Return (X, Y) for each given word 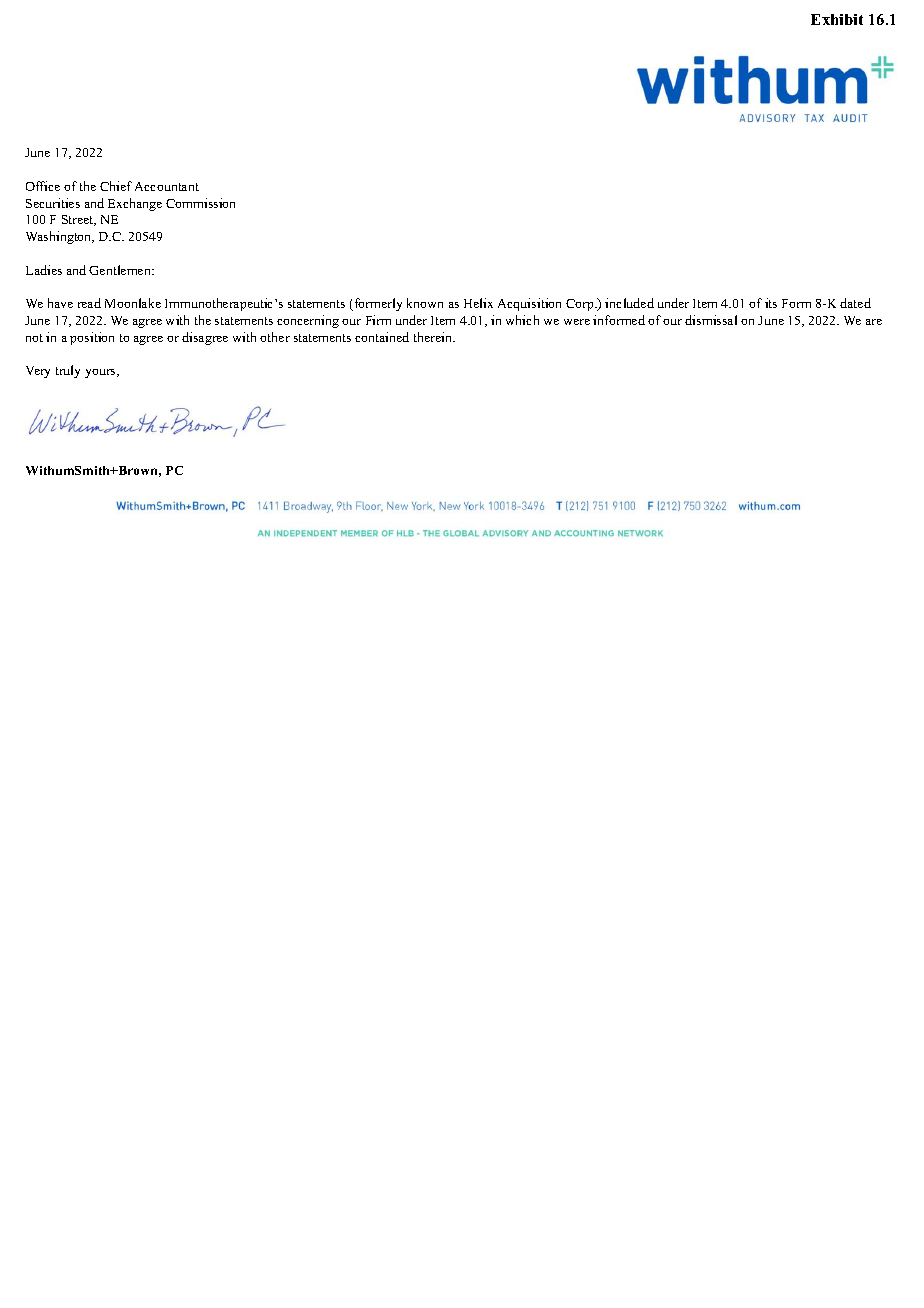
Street (79, 220)
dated (855, 303)
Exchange (135, 204)
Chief (116, 186)
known (425, 303)
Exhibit (837, 19)
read (89, 303)
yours (101, 373)
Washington (60, 237)
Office (43, 186)
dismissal (711, 320)
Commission (200, 203)
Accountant (167, 186)
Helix (478, 303)
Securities (53, 203)
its (771, 303)
